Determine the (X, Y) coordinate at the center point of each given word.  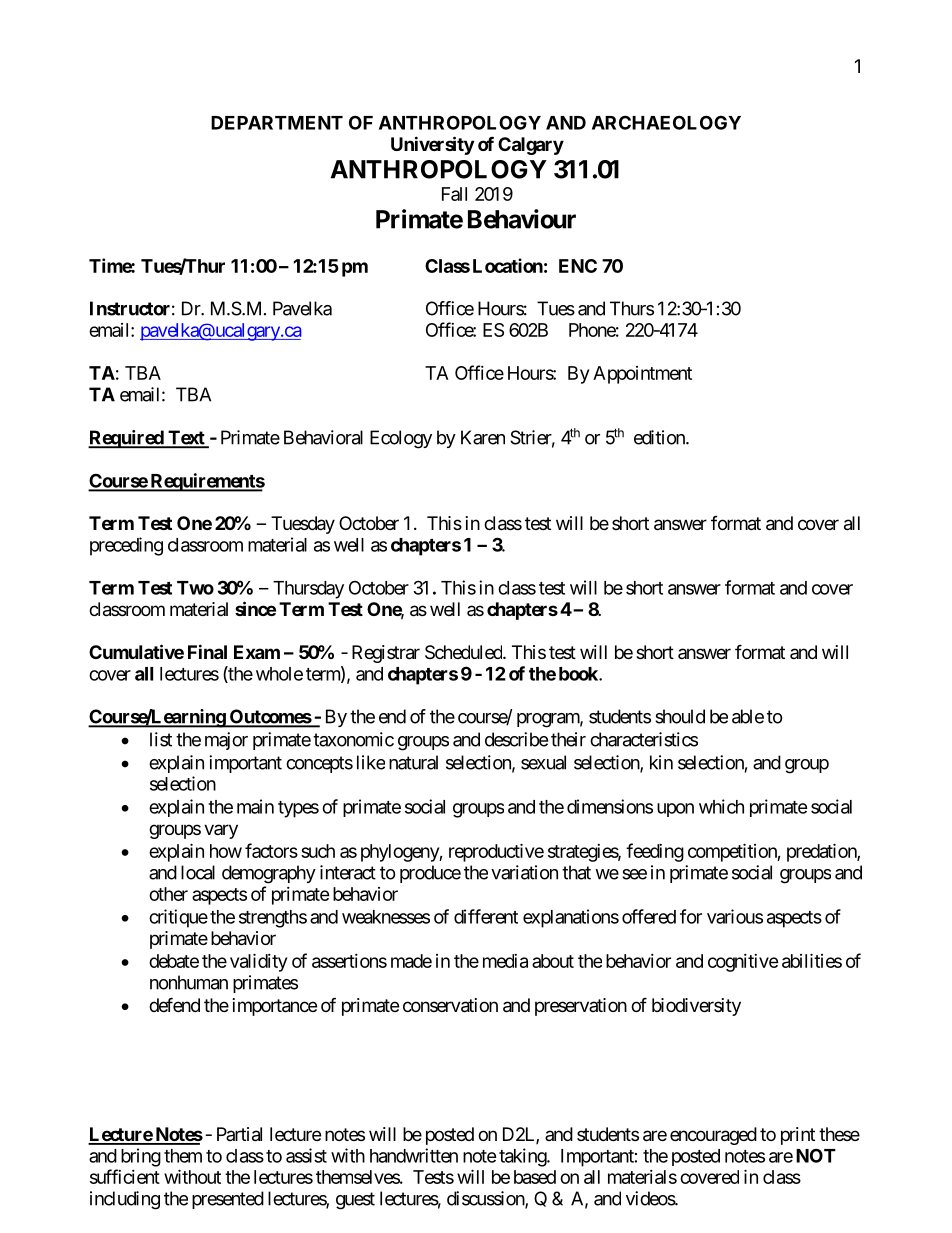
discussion (486, 1199)
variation (524, 872)
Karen (483, 437)
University (432, 145)
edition (660, 437)
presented (228, 1200)
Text (186, 438)
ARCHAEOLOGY (666, 122)
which (721, 806)
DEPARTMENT (277, 123)
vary (221, 831)
